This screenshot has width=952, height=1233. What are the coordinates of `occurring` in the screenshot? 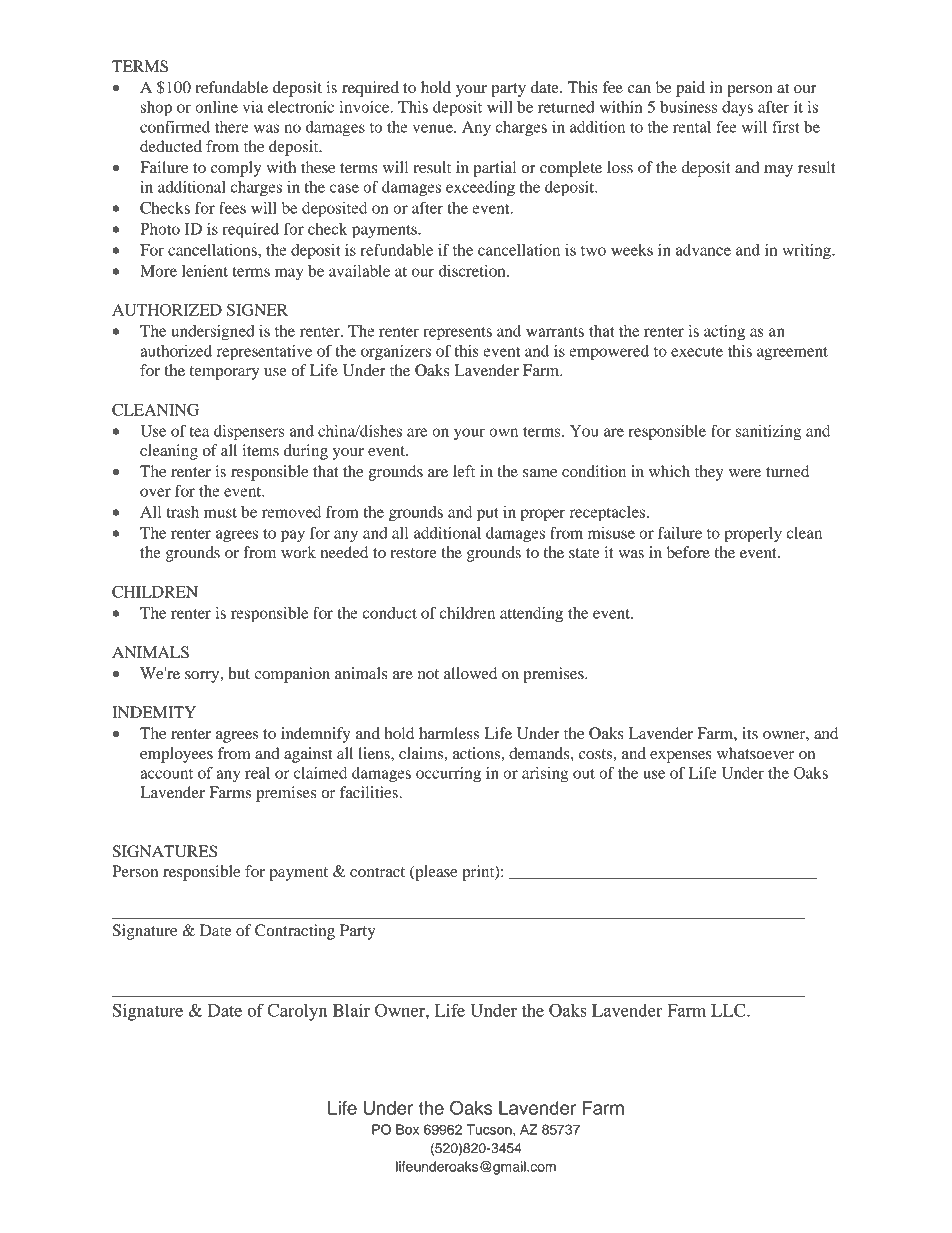 It's located at (448, 775).
